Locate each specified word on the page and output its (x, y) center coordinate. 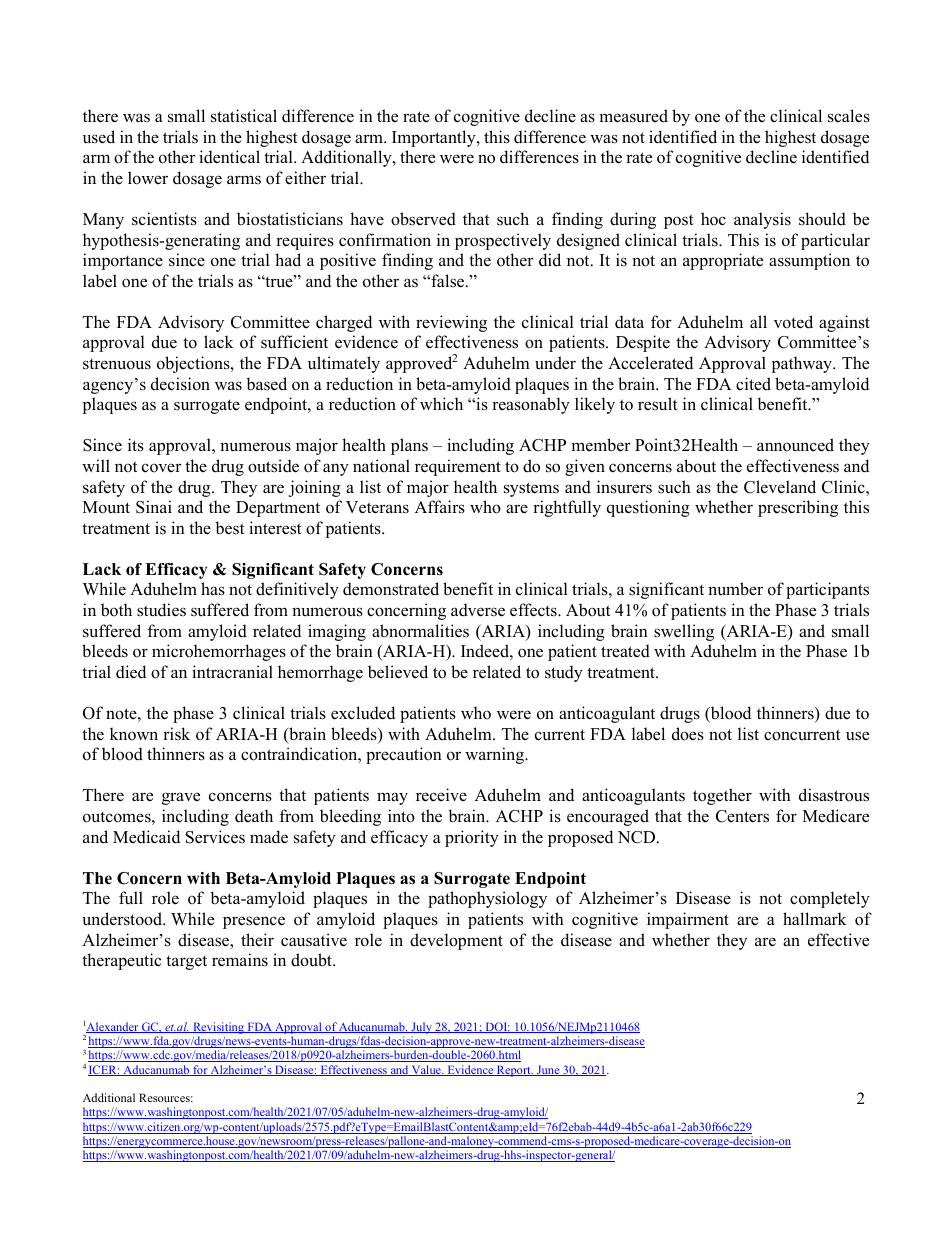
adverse (478, 610)
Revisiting (218, 1028)
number (735, 589)
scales (849, 116)
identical (229, 157)
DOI (496, 1027)
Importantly (435, 138)
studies (161, 610)
